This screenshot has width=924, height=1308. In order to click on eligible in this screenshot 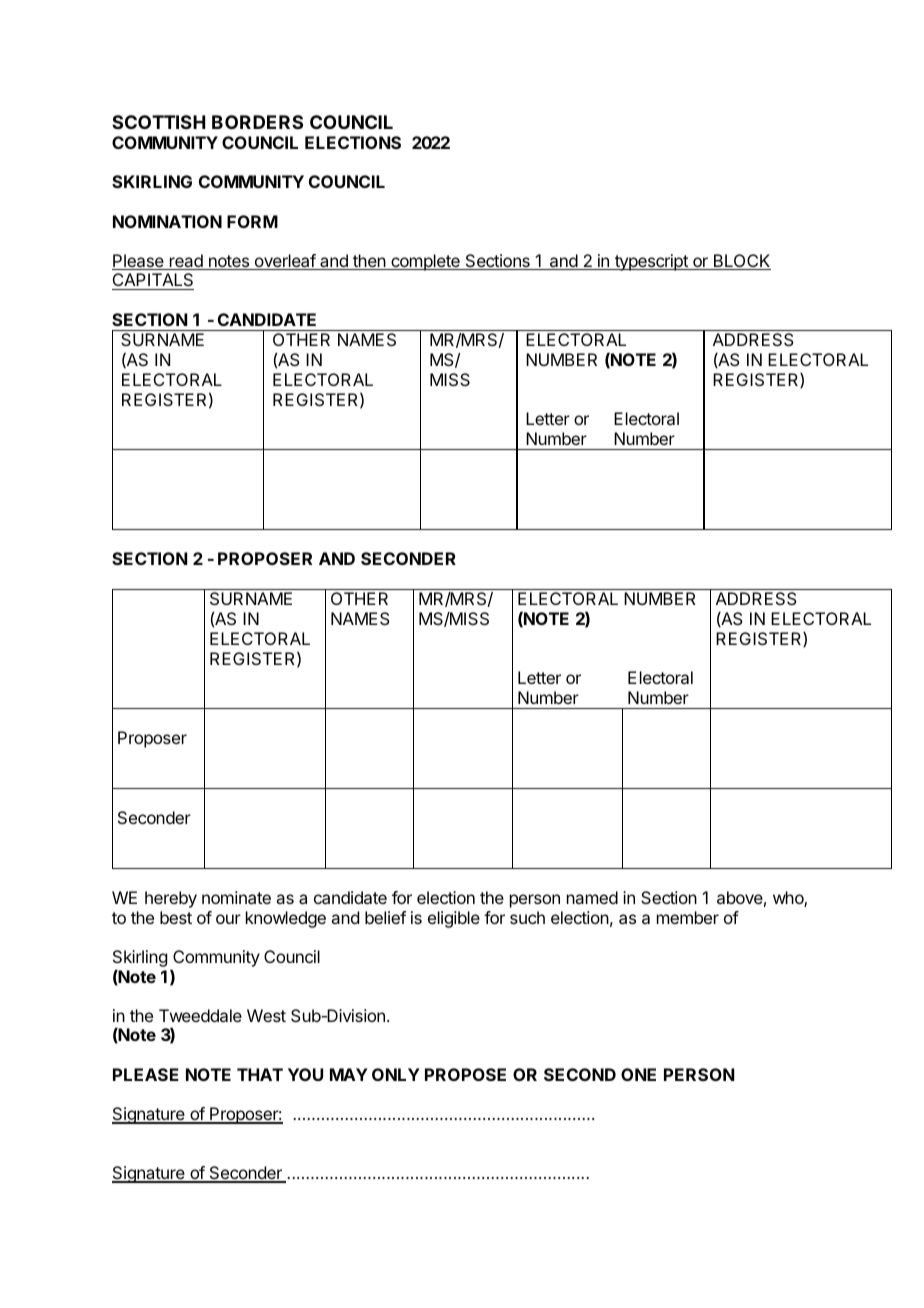, I will do `click(454, 919)`.
